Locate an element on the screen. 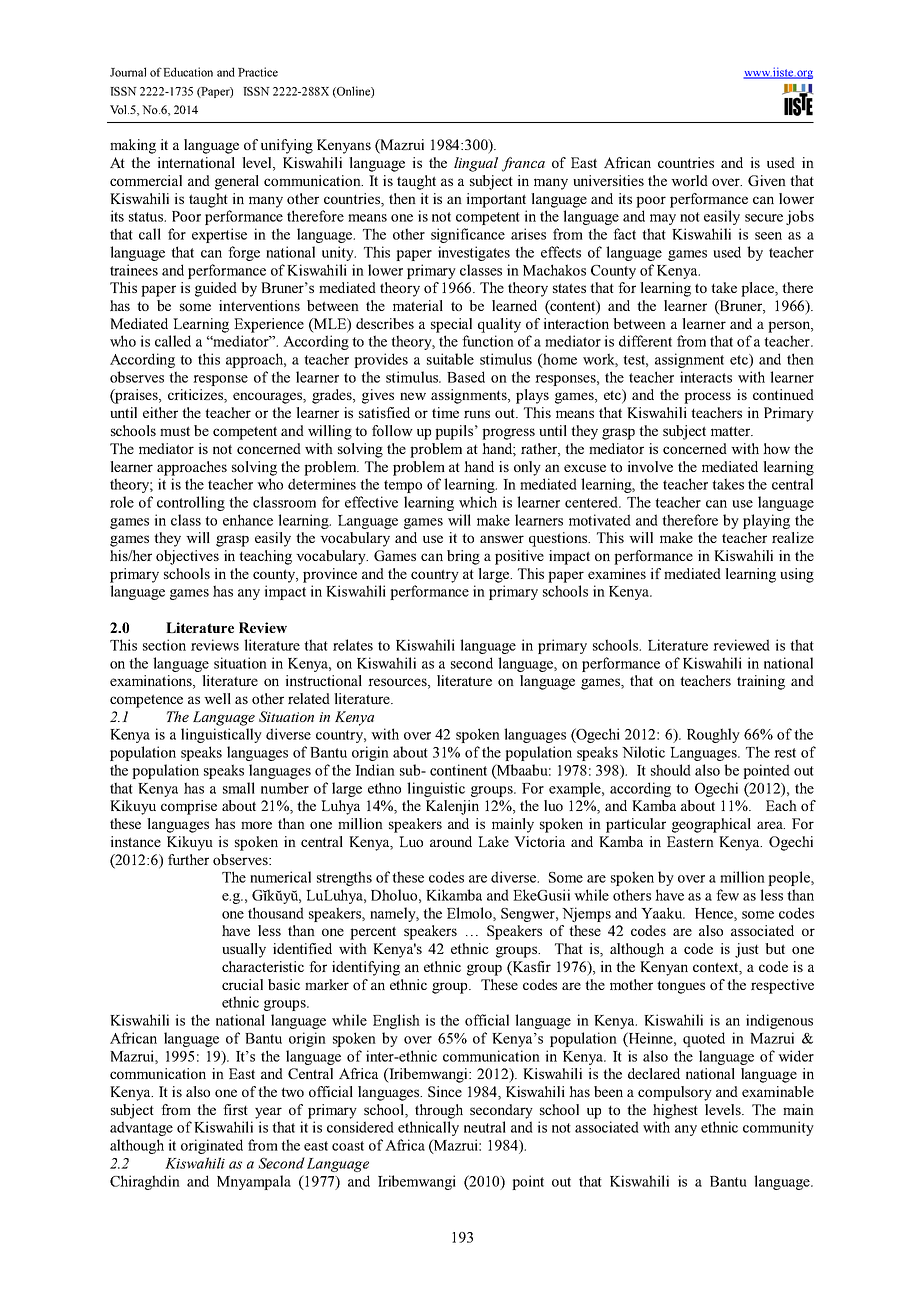 The width and height of the screenshot is (924, 1308). lingual is located at coordinates (476, 164).
